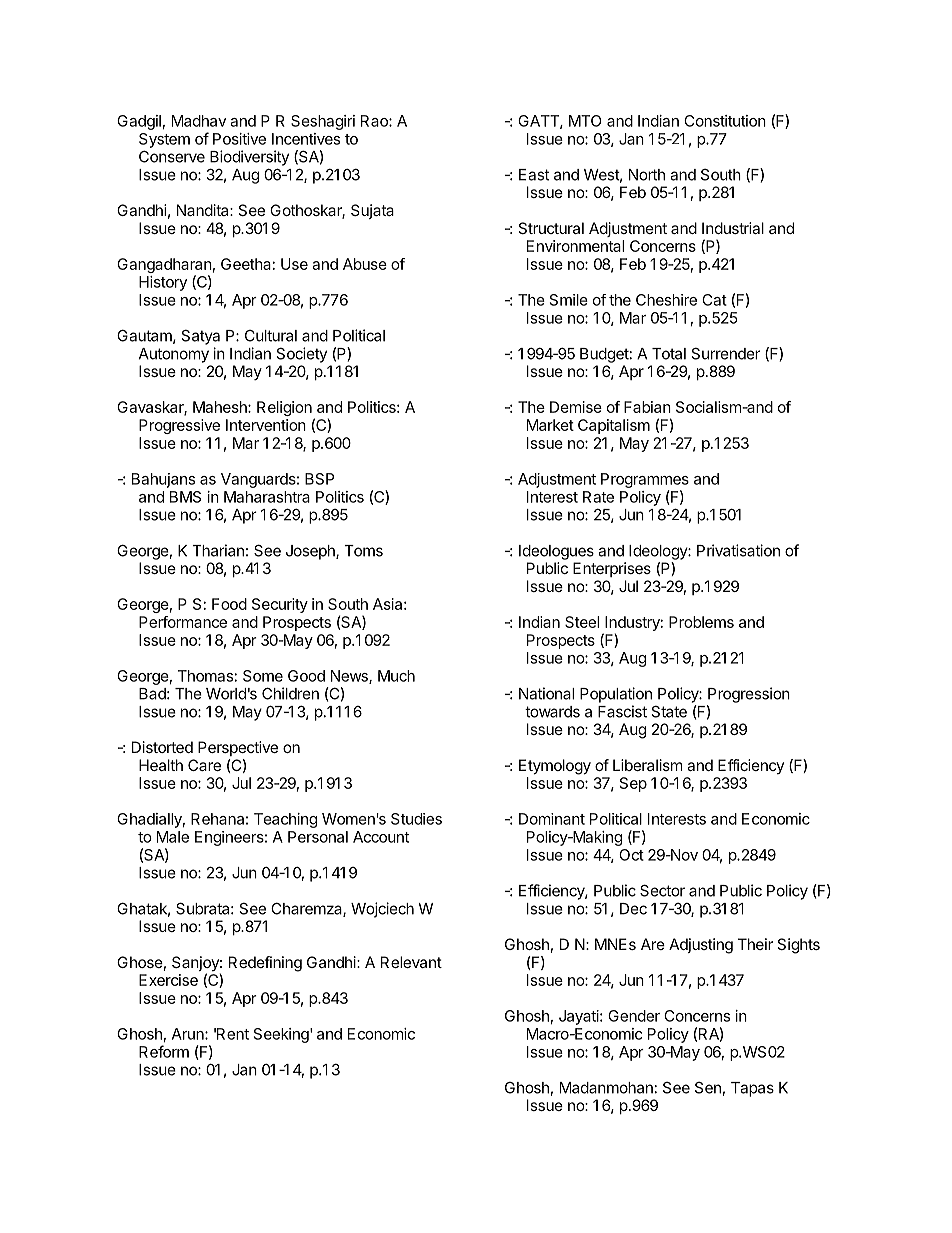 This screenshot has width=952, height=1233. What do you see at coordinates (648, 765) in the screenshot?
I see `Liberalism` at bounding box center [648, 765].
